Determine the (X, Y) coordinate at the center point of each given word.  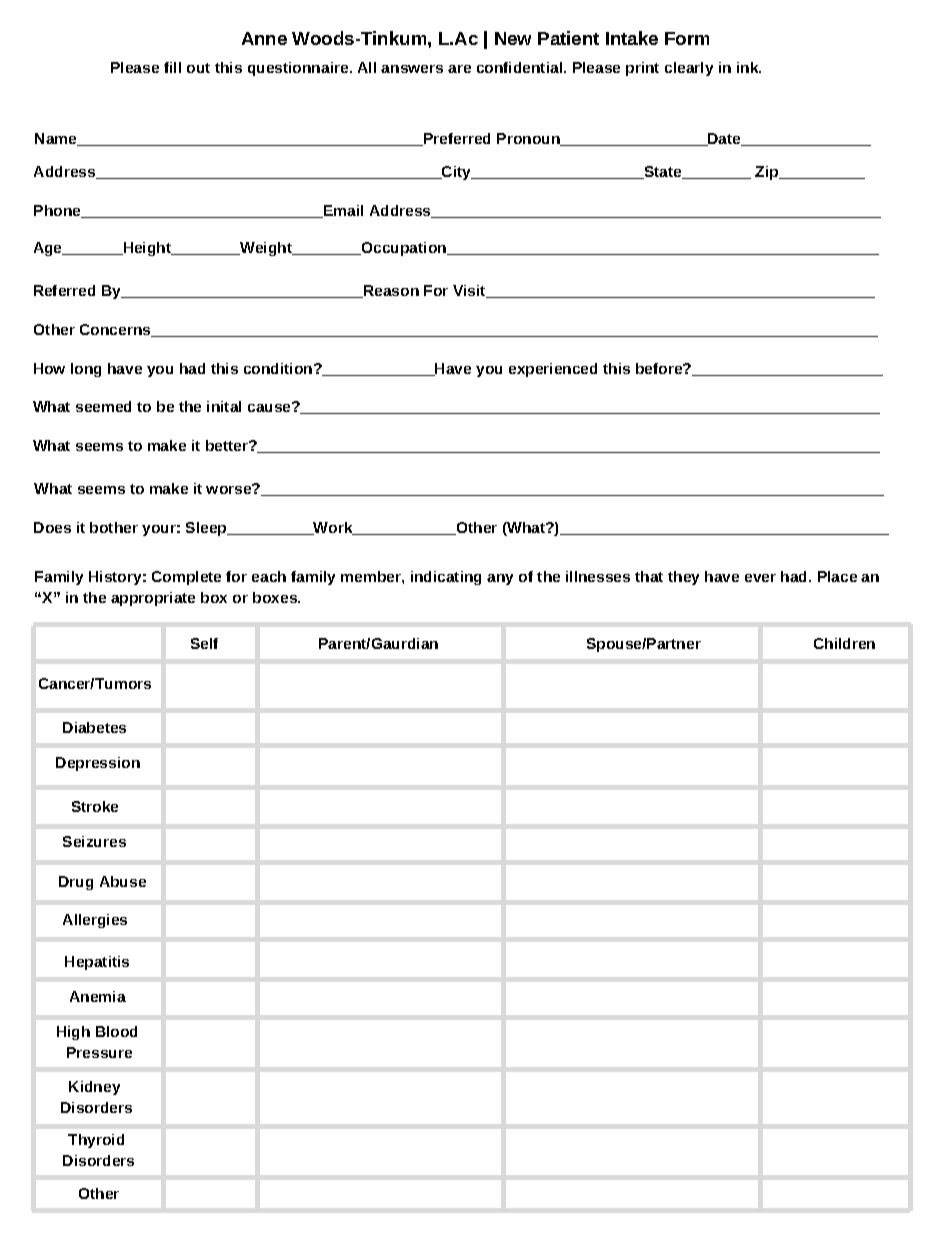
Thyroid (96, 1141)
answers (412, 69)
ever (760, 578)
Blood (116, 1031)
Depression (98, 764)
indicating (446, 578)
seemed (103, 406)
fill (172, 67)
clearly (689, 69)
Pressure (99, 1052)
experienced (553, 370)
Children (844, 643)
